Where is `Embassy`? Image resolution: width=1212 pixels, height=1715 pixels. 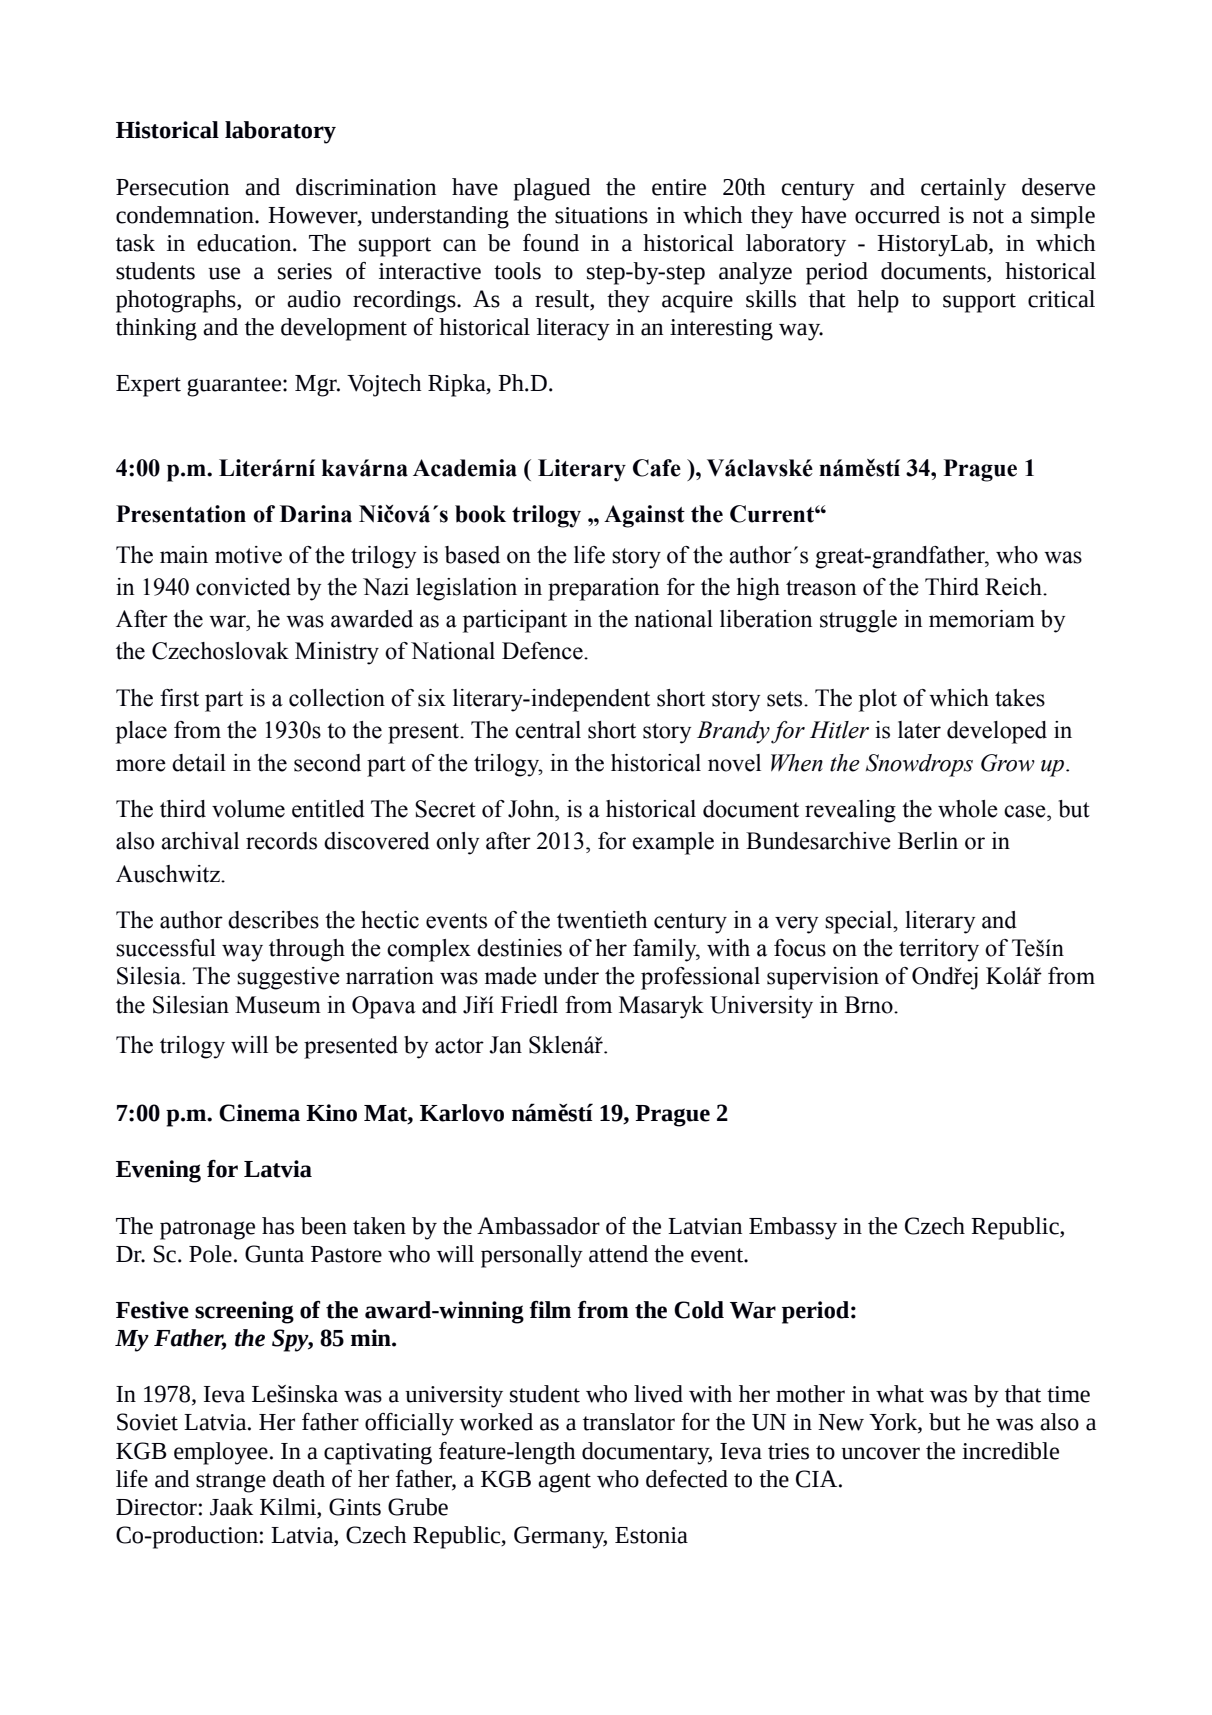
Embassy is located at coordinates (793, 1228).
